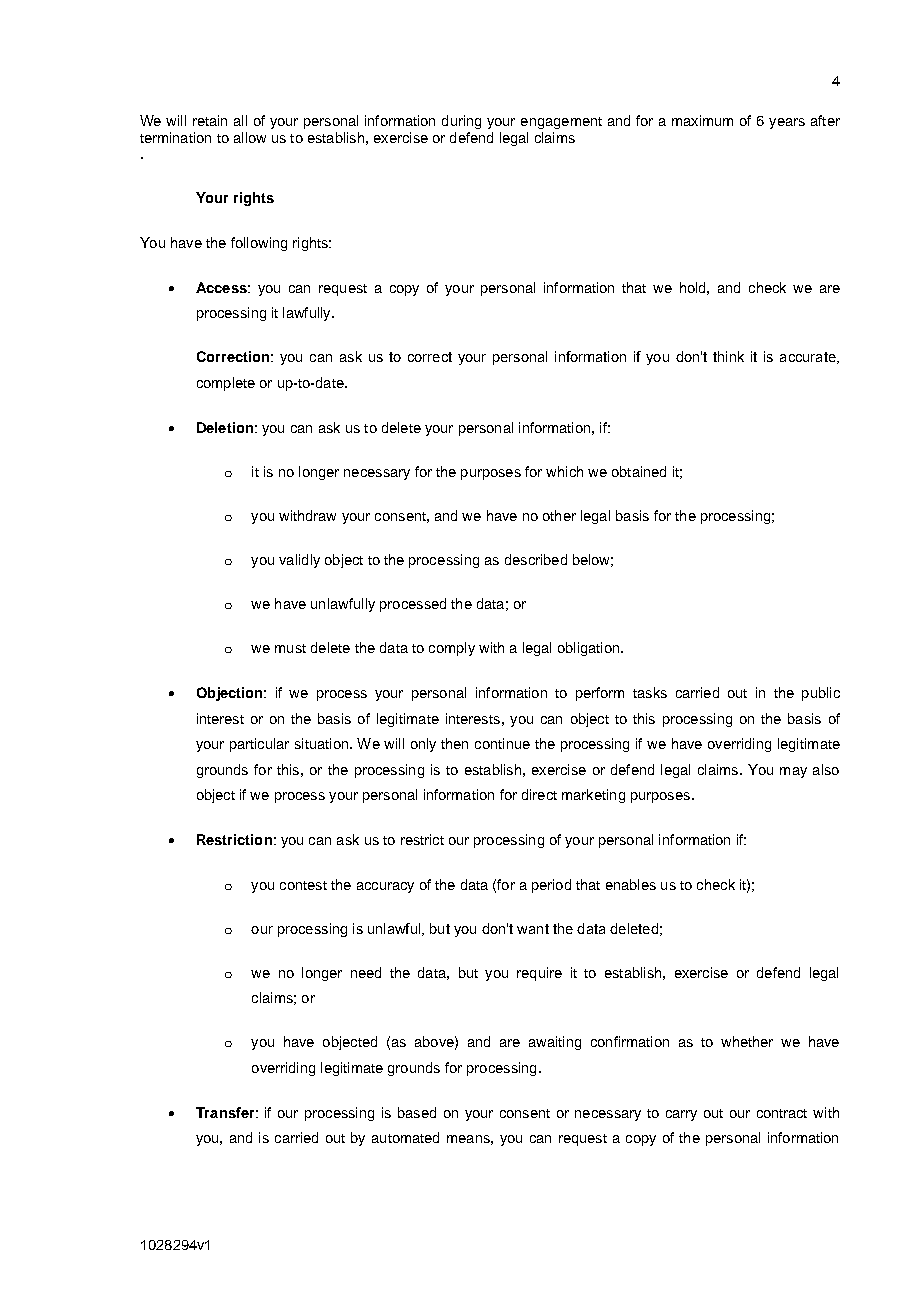 The image size is (924, 1308). I want to click on direct, so click(539, 794).
